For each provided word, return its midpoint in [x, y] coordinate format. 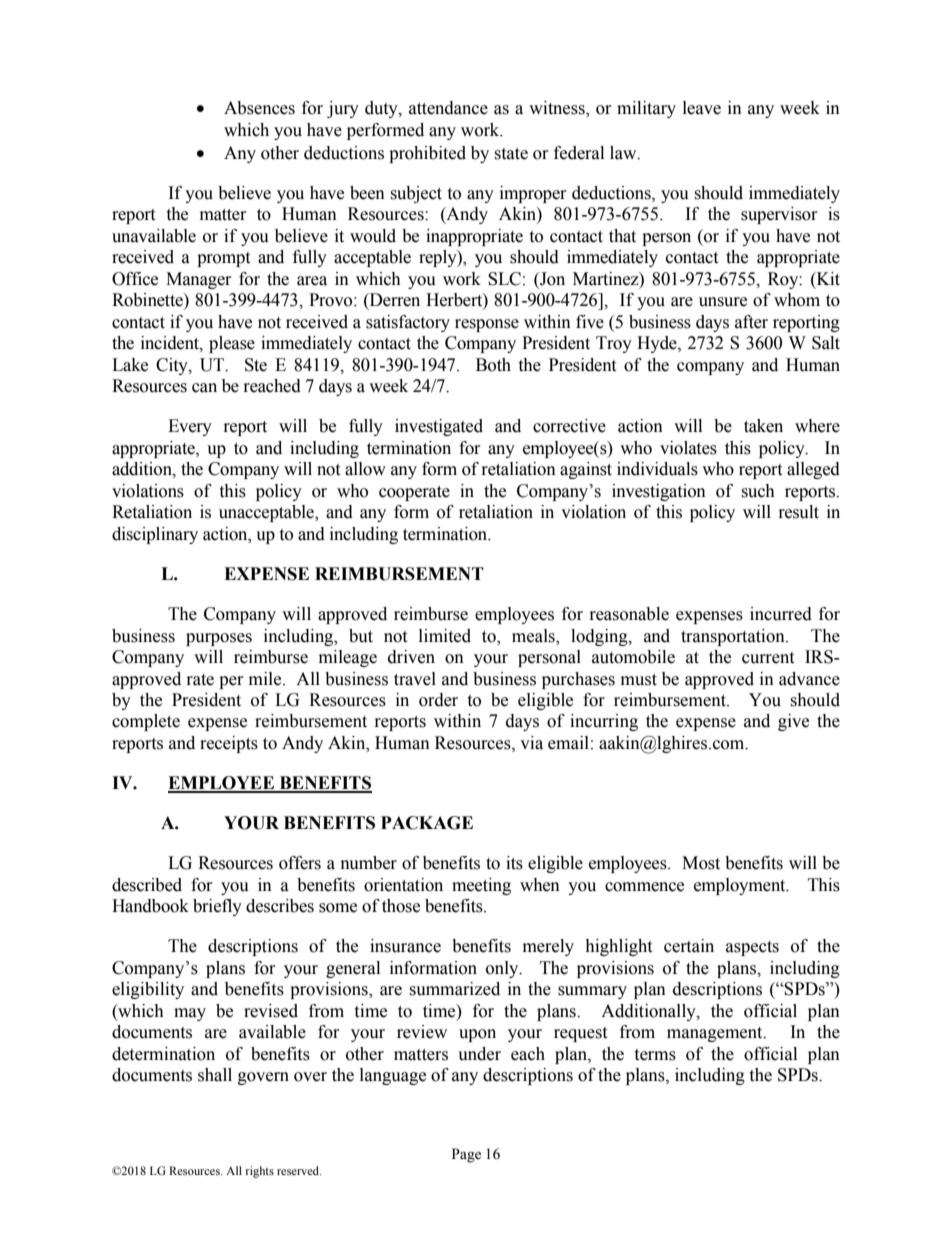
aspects [752, 948]
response [487, 325]
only [503, 969]
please [232, 344]
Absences [259, 108]
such [758, 491]
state [511, 154]
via [531, 743]
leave [702, 108]
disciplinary [155, 535]
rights [260, 1172]
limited [445, 636]
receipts [229, 744]
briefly [217, 907]
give [793, 722]
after [751, 322]
